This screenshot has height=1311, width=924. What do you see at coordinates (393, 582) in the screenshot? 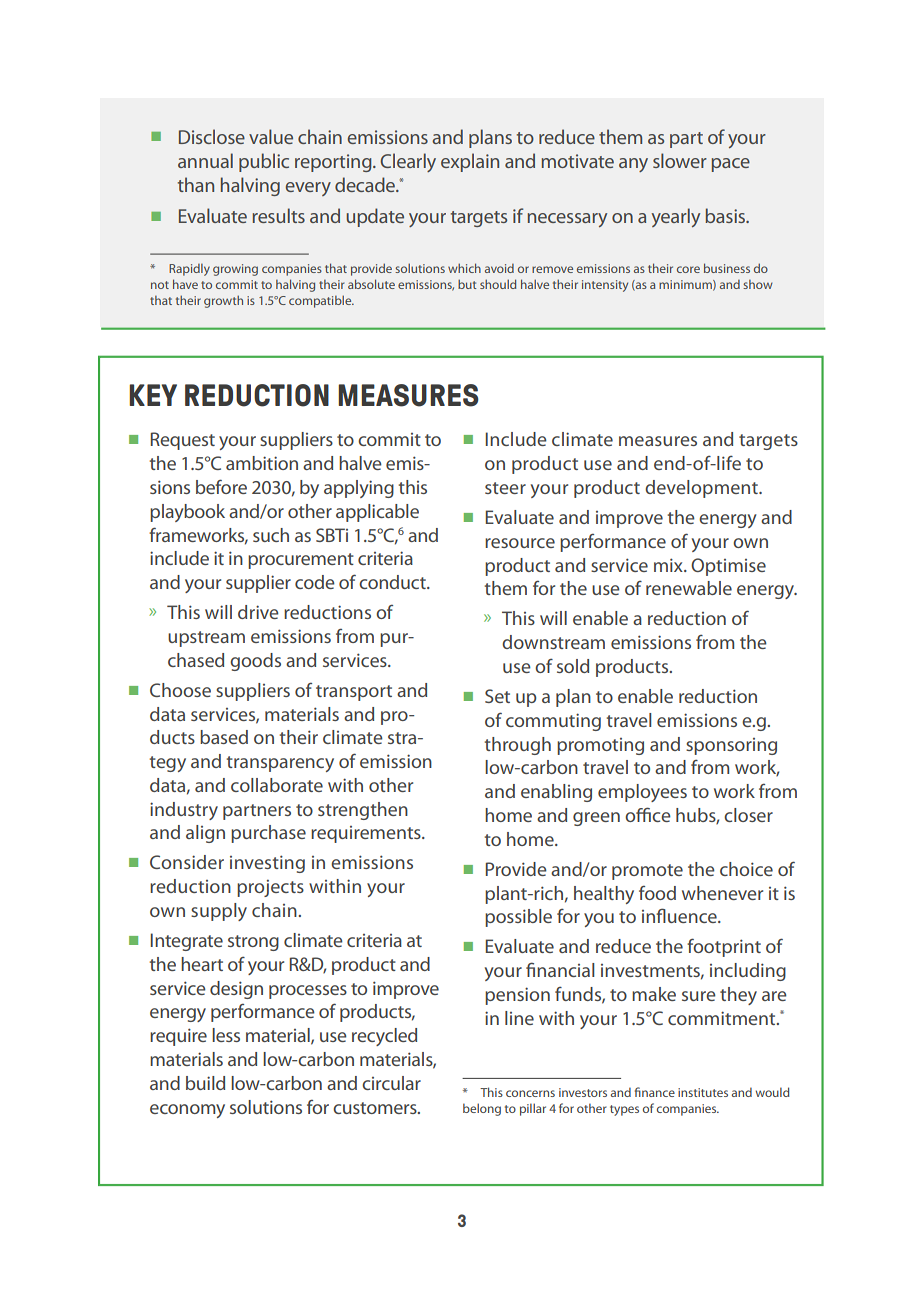
I see `conduct` at bounding box center [393, 582].
